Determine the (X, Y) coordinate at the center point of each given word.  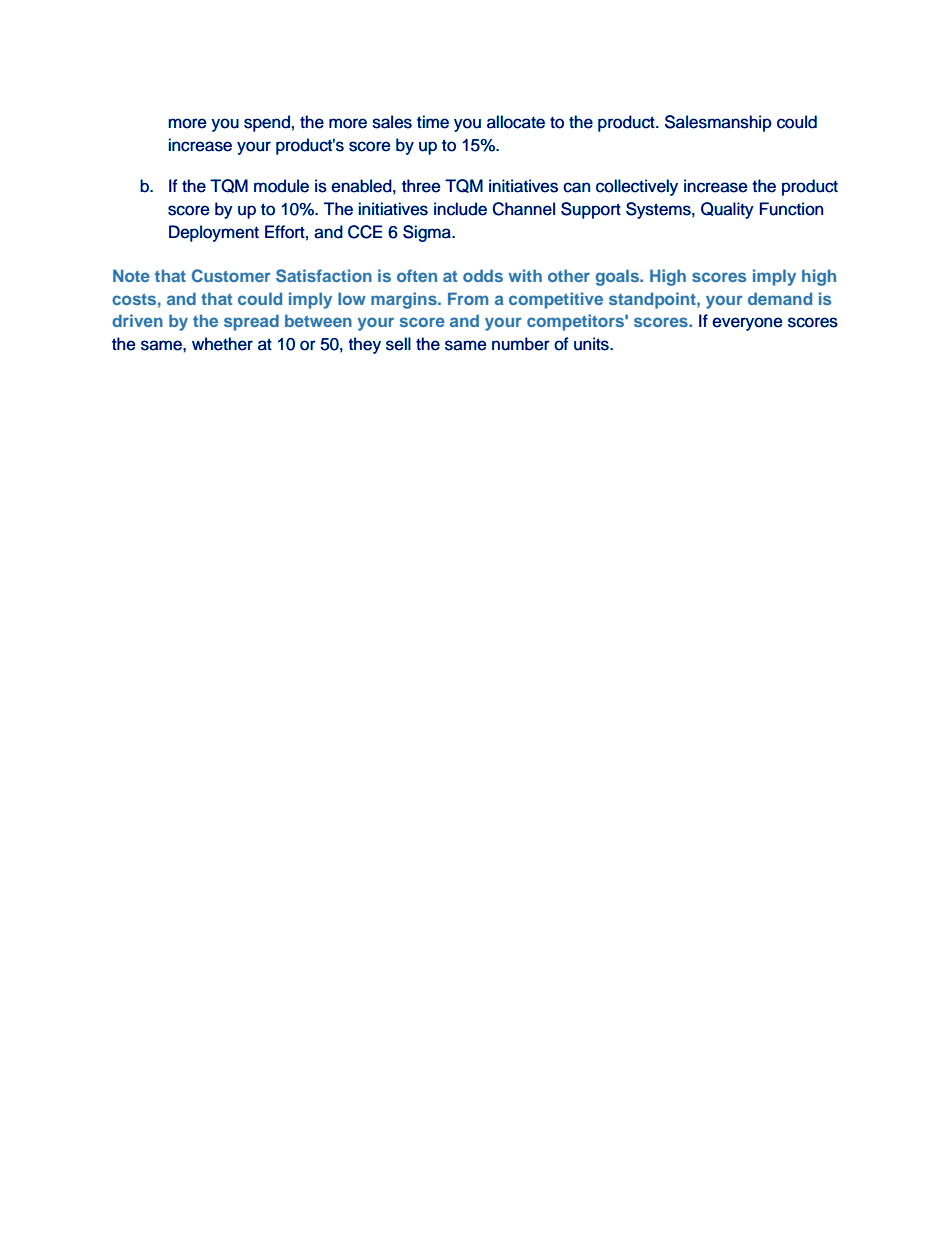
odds (483, 275)
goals (618, 277)
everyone (747, 324)
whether (222, 344)
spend (267, 123)
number (521, 344)
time (433, 122)
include (460, 209)
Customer (231, 275)
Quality (727, 210)
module (281, 186)
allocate (516, 122)
